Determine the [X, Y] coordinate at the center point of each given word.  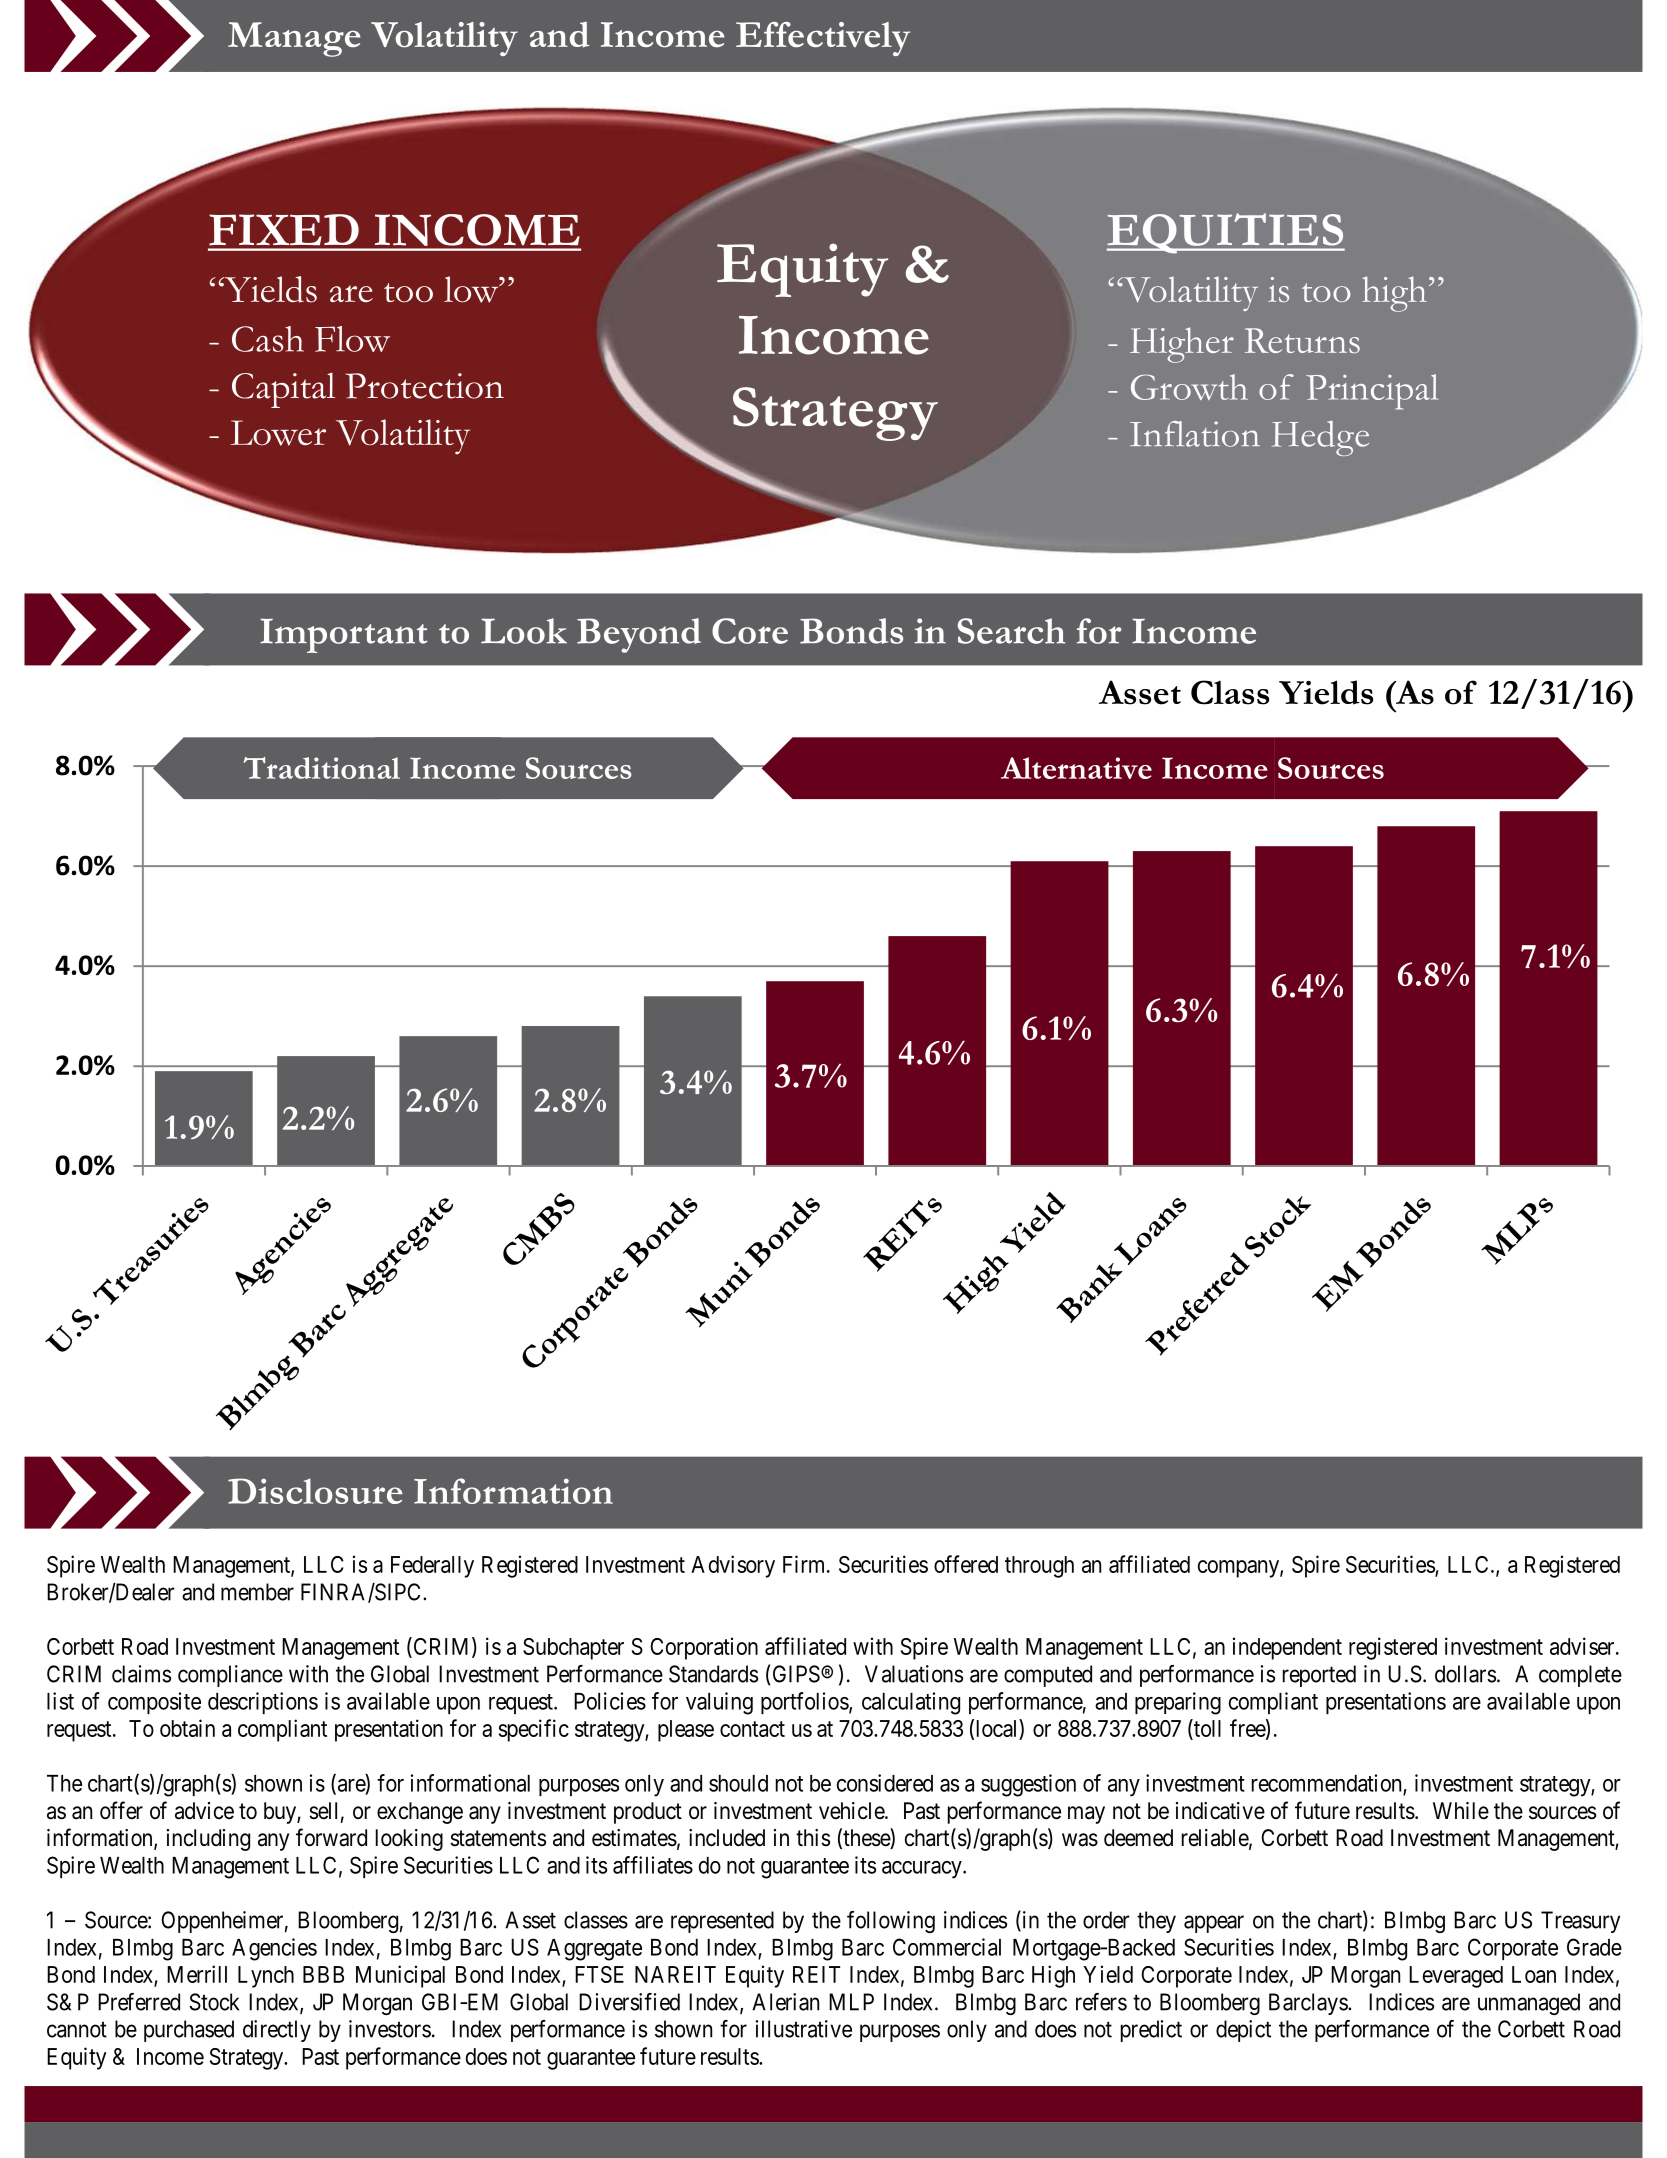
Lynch [266, 1977]
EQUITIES [1226, 233]
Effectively [823, 39]
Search [1011, 631]
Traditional [322, 768]
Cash [268, 339]
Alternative [1076, 768]
